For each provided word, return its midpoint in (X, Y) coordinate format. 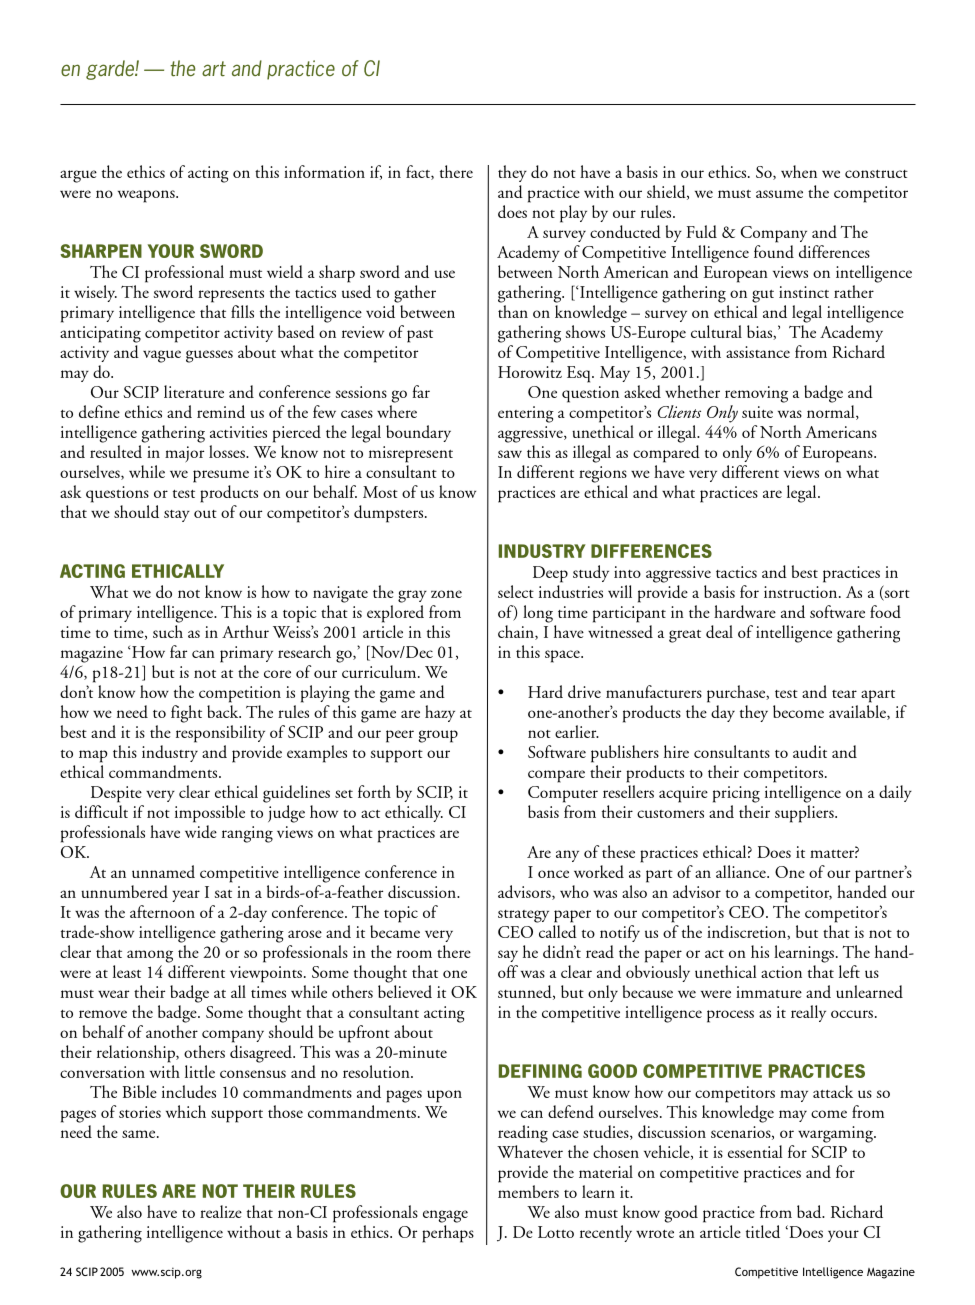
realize (221, 1211)
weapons (147, 196)
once (553, 874)
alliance (742, 871)
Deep (550, 574)
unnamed (163, 871)
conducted (625, 231)
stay (177, 516)
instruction (802, 592)
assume (779, 194)
